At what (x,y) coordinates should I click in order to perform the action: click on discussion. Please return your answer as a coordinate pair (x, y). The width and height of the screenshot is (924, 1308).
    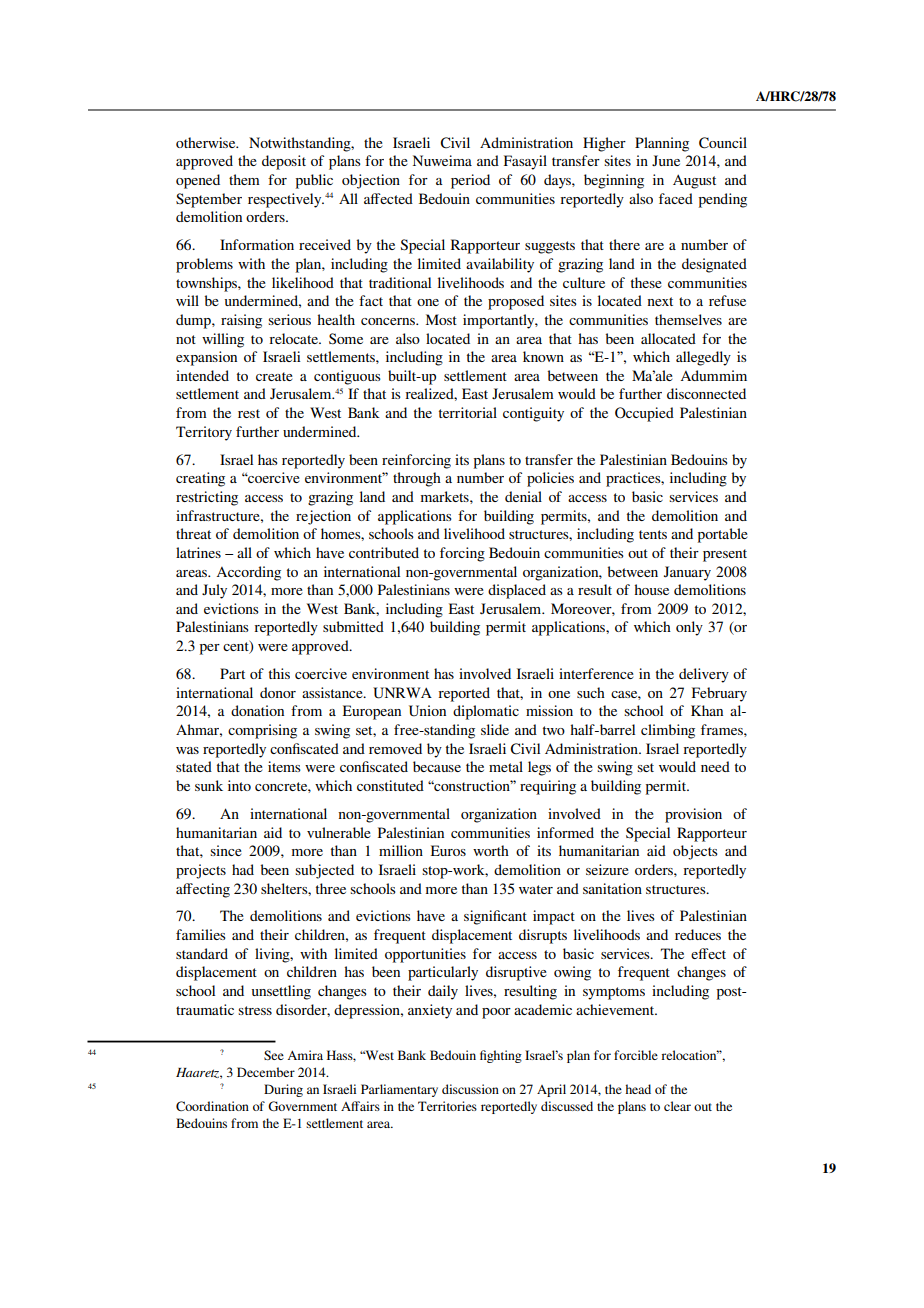
    Looking at the image, I should click on (470, 1089).
